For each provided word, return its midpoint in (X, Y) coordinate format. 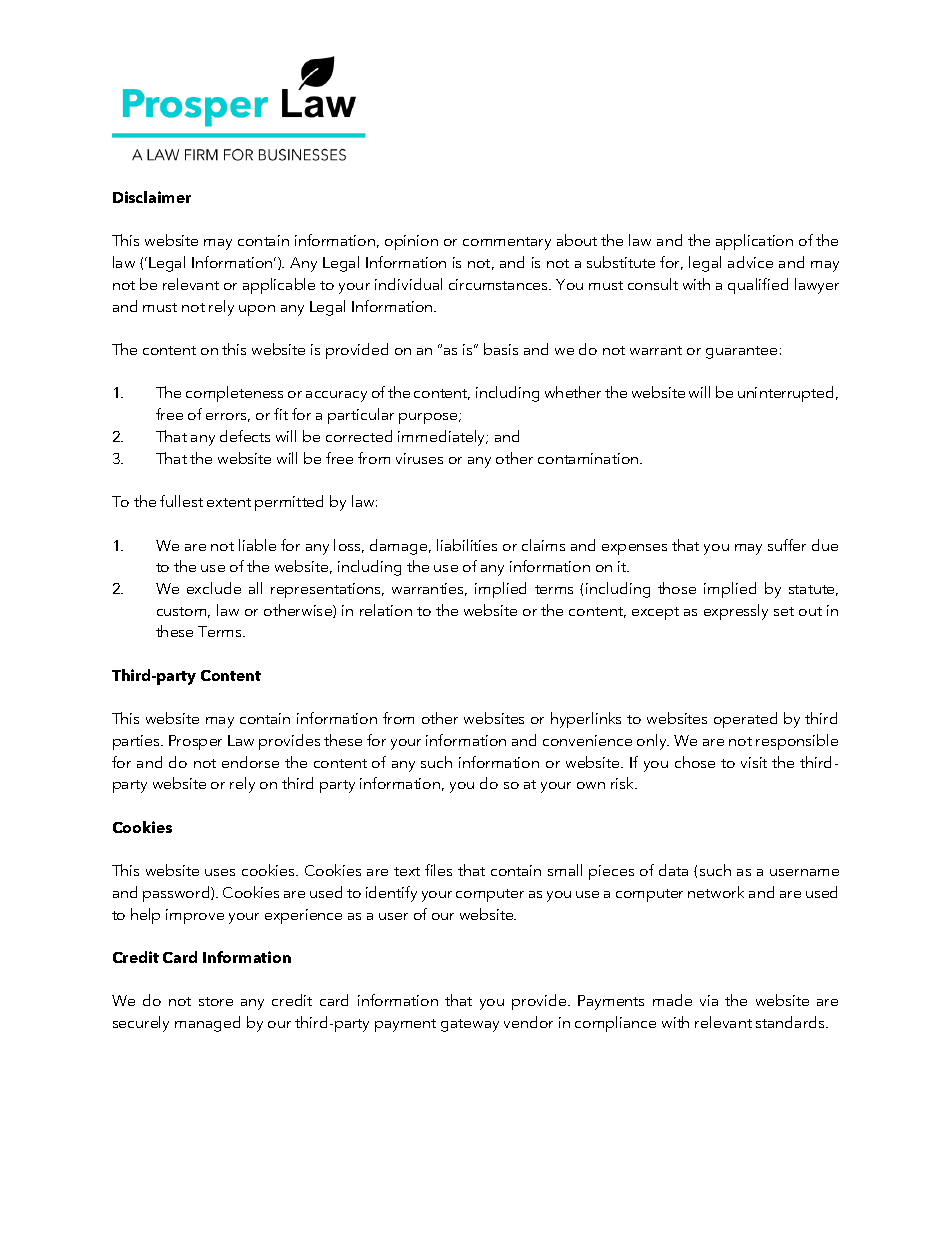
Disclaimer (152, 197)
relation (386, 610)
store (216, 1001)
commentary (507, 243)
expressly (736, 612)
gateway (470, 1025)
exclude (214, 588)
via (709, 1000)
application (754, 242)
